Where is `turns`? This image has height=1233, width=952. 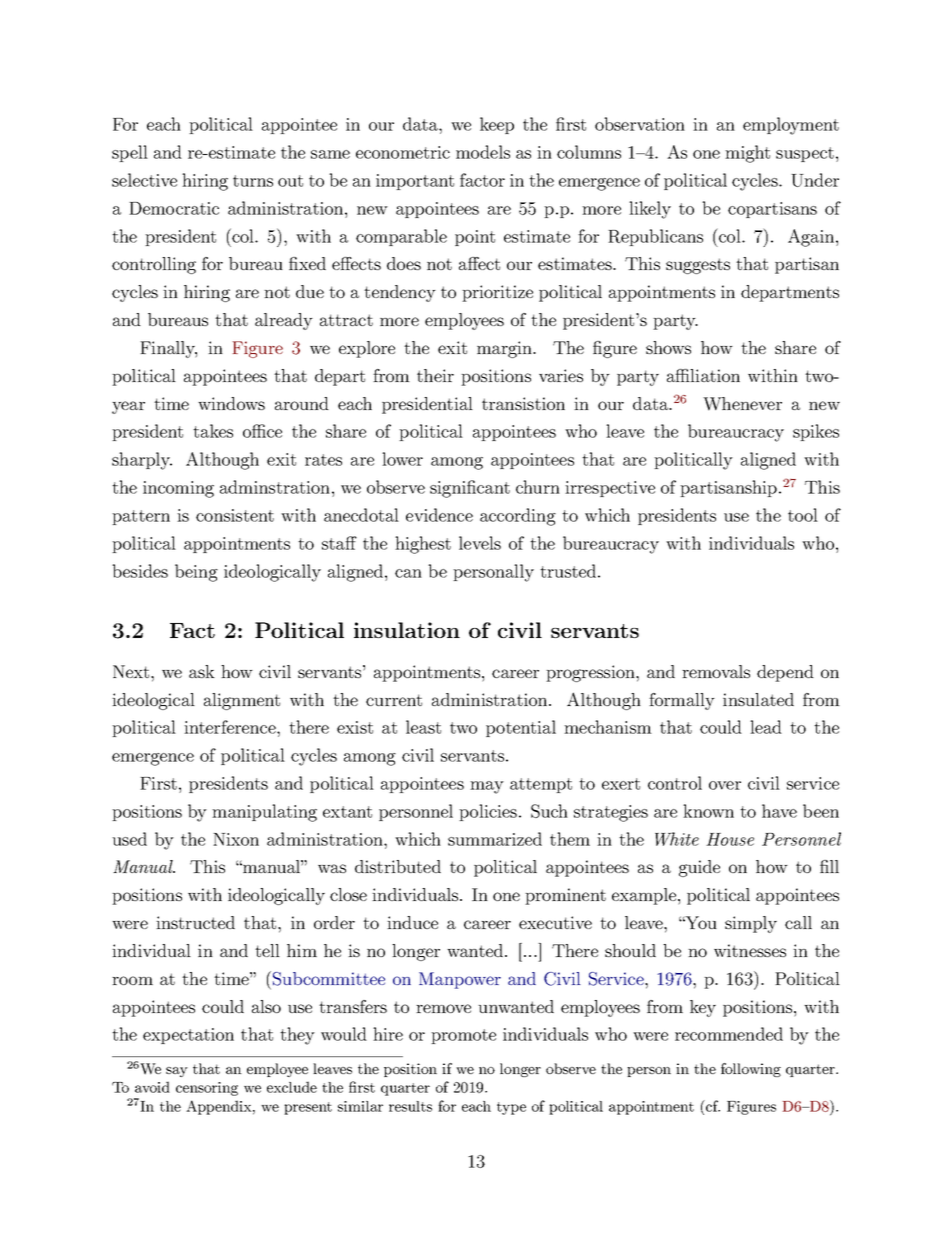
turns is located at coordinates (253, 181).
